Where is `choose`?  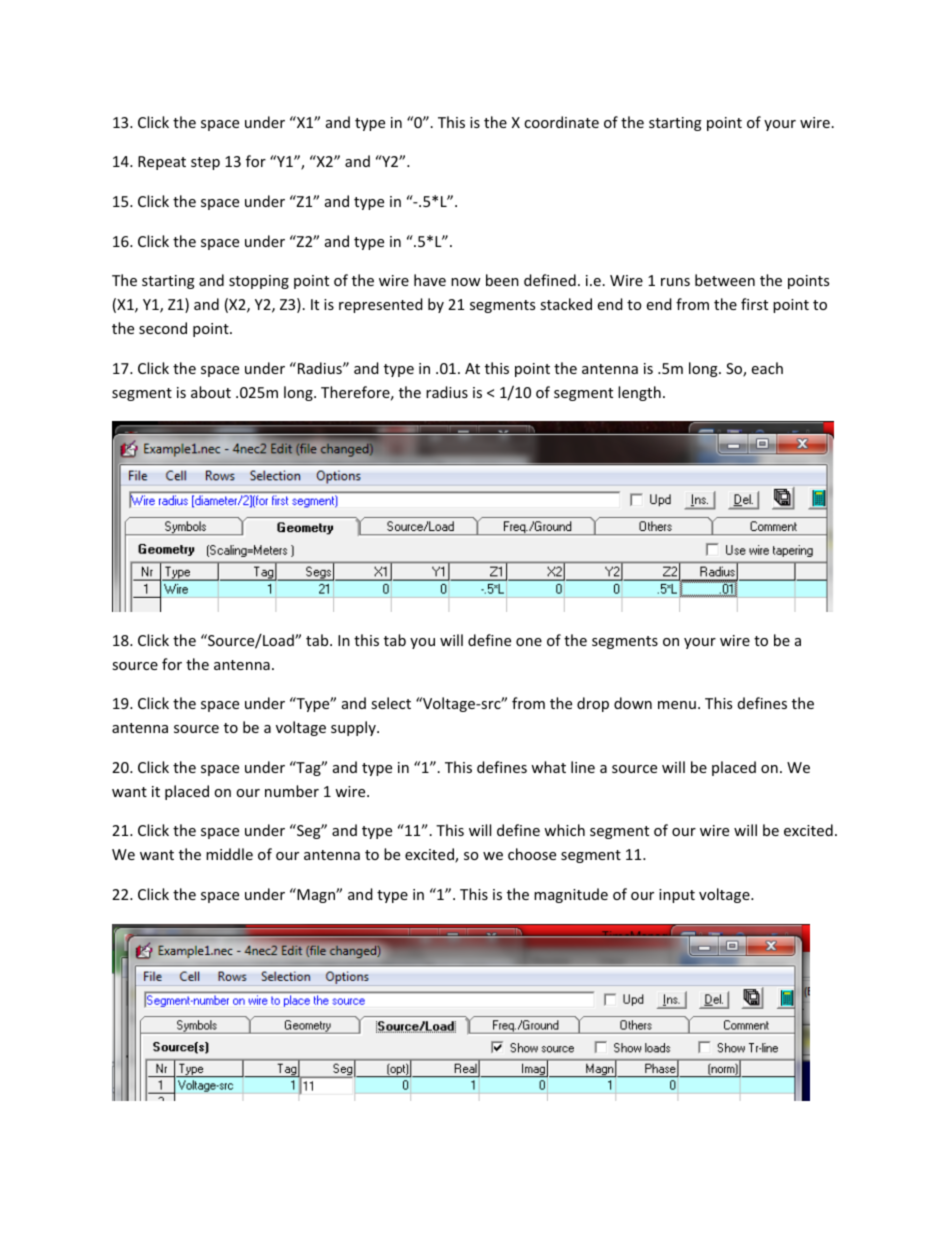
choose is located at coordinates (532, 854).
